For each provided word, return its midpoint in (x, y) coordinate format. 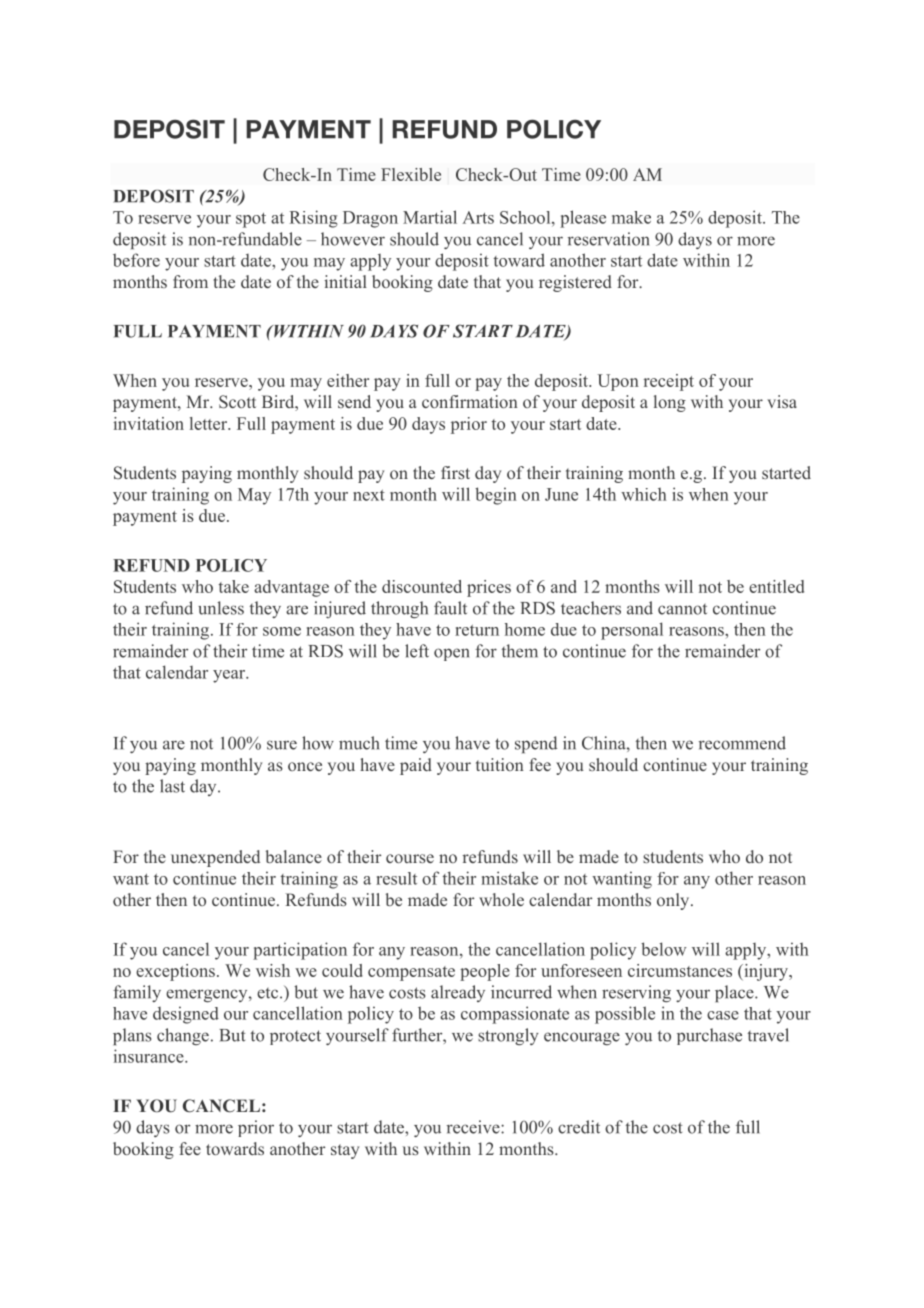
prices (489, 588)
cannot (682, 609)
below (664, 949)
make (631, 217)
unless (221, 608)
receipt (669, 382)
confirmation (470, 401)
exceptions (175, 972)
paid (416, 766)
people (485, 972)
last (172, 786)
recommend (742, 743)
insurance (150, 1056)
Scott (237, 402)
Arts (478, 217)
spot (251, 220)
